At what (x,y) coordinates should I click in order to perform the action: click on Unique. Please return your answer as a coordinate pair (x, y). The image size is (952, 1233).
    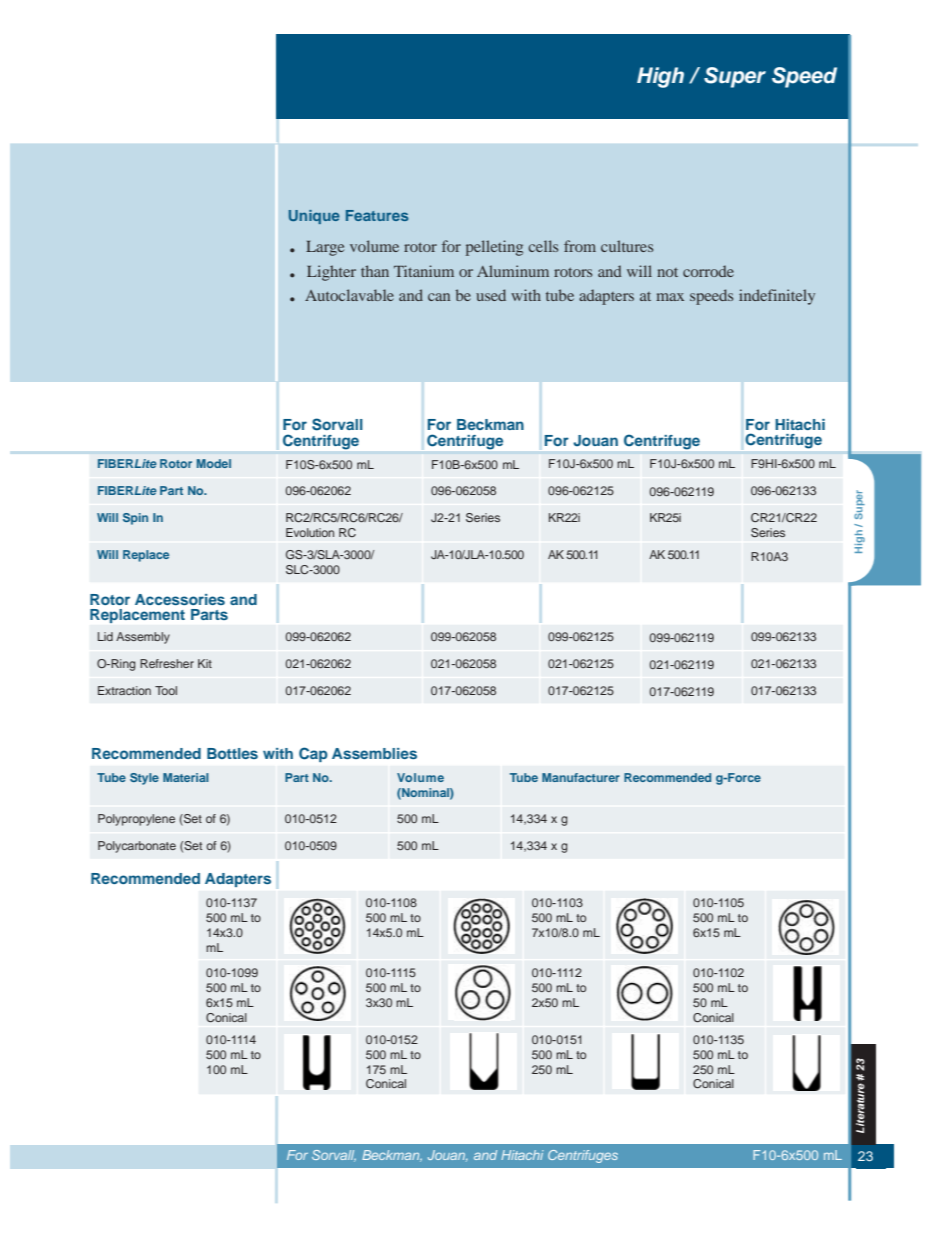
    Looking at the image, I should click on (314, 217).
